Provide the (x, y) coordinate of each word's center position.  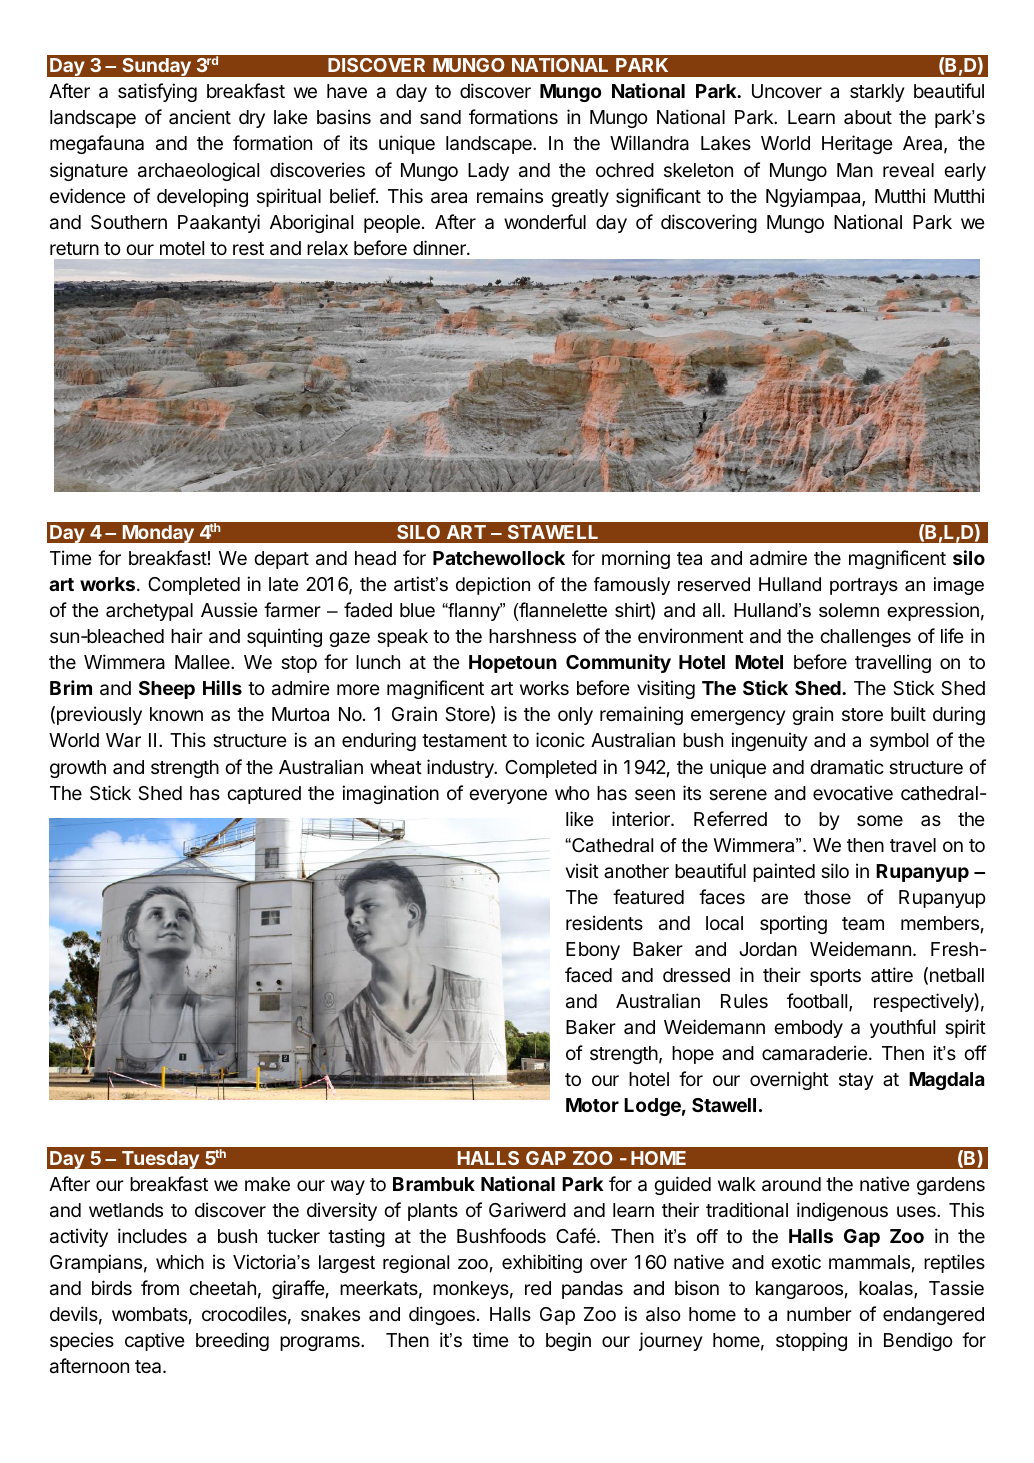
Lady (488, 172)
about (868, 117)
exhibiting (542, 1263)
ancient (200, 116)
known (176, 714)
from (160, 1287)
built (908, 713)
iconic (560, 739)
